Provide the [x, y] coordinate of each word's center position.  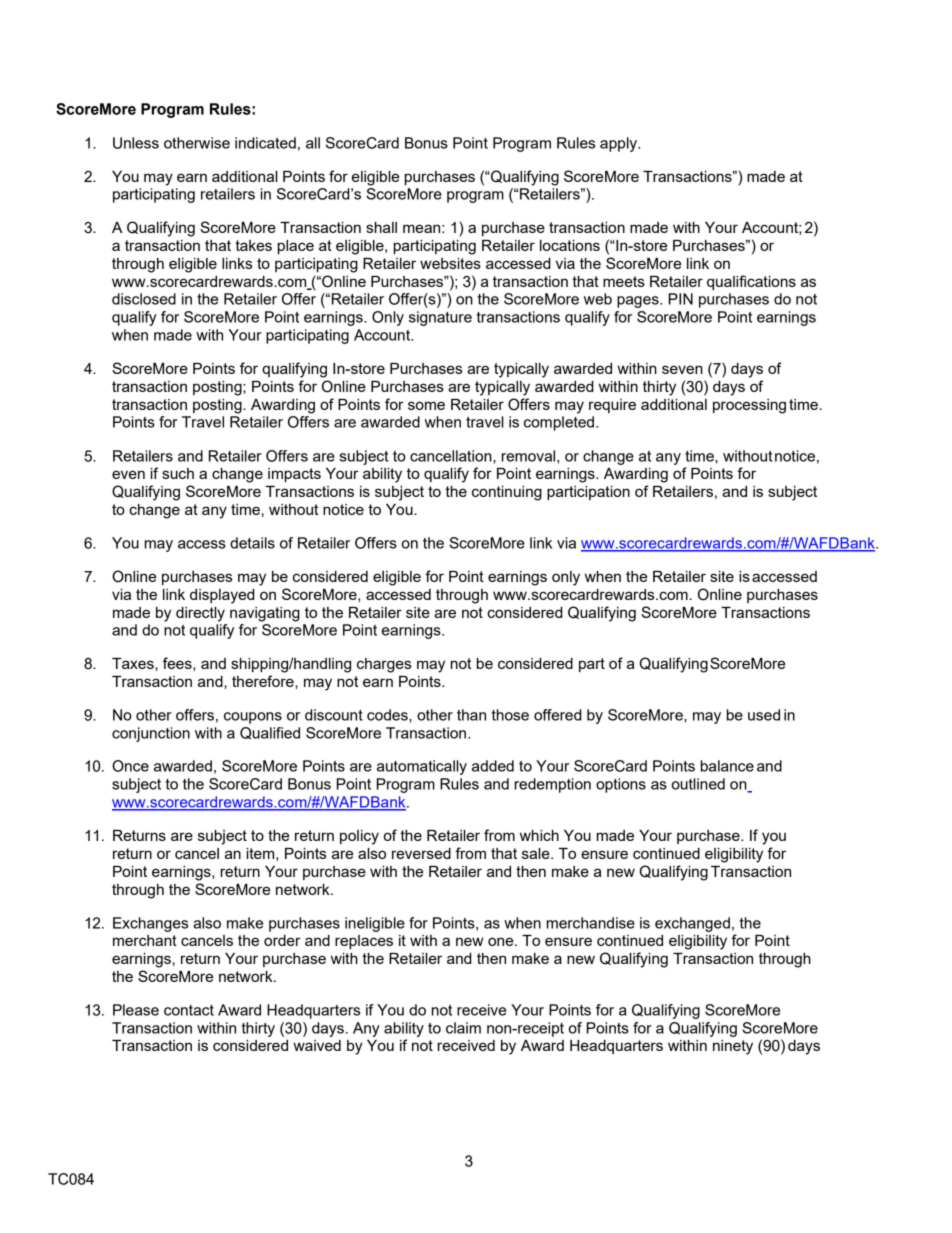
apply [620, 144]
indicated [265, 143]
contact [189, 1010]
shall [381, 227]
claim [463, 1028]
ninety [733, 1047]
